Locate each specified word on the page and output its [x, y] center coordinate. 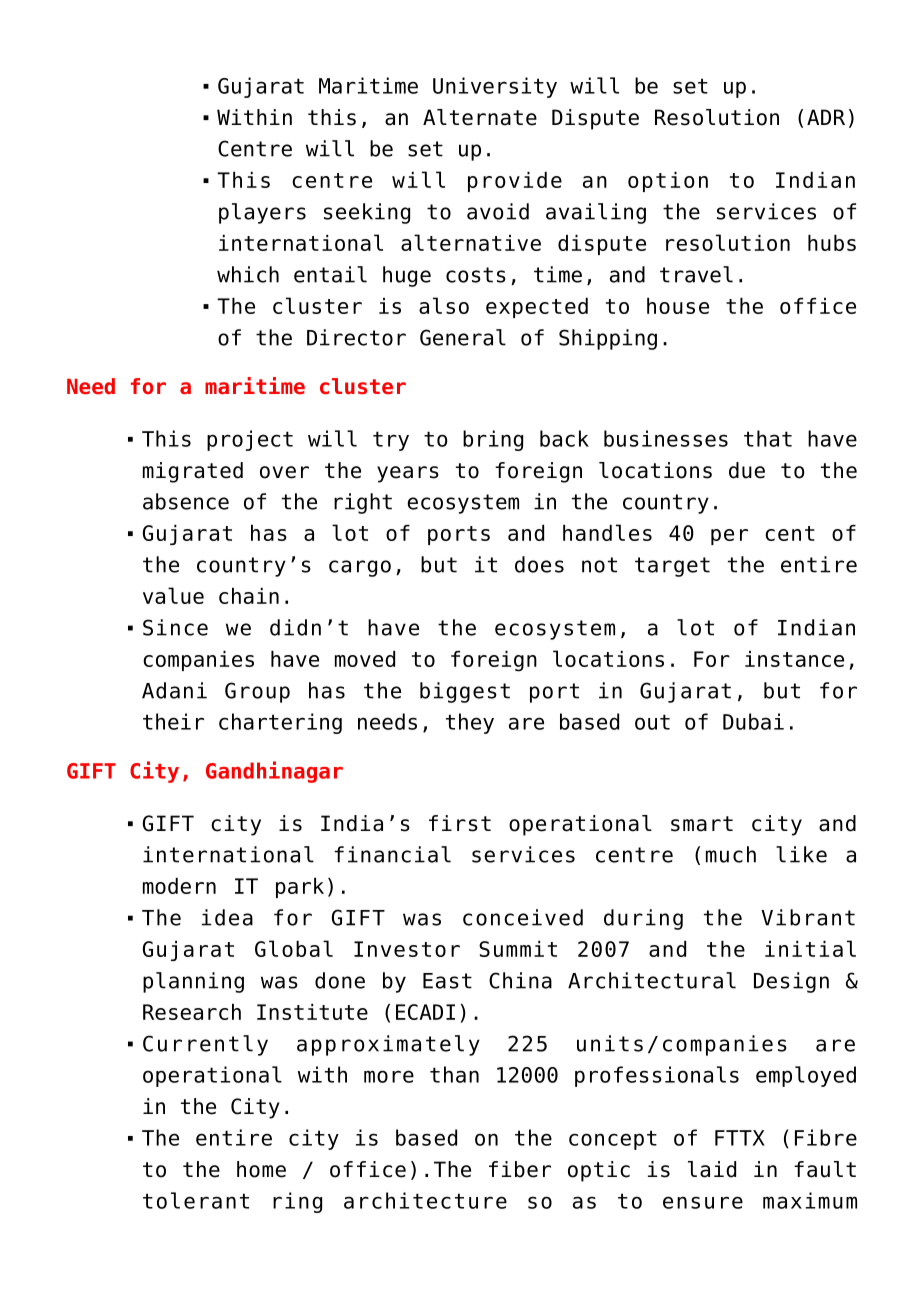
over [284, 472]
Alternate [480, 117]
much [731, 854]
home [261, 1169]
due [747, 470]
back [564, 438]
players [262, 213]
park [300, 888]
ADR [826, 117]
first [460, 823]
